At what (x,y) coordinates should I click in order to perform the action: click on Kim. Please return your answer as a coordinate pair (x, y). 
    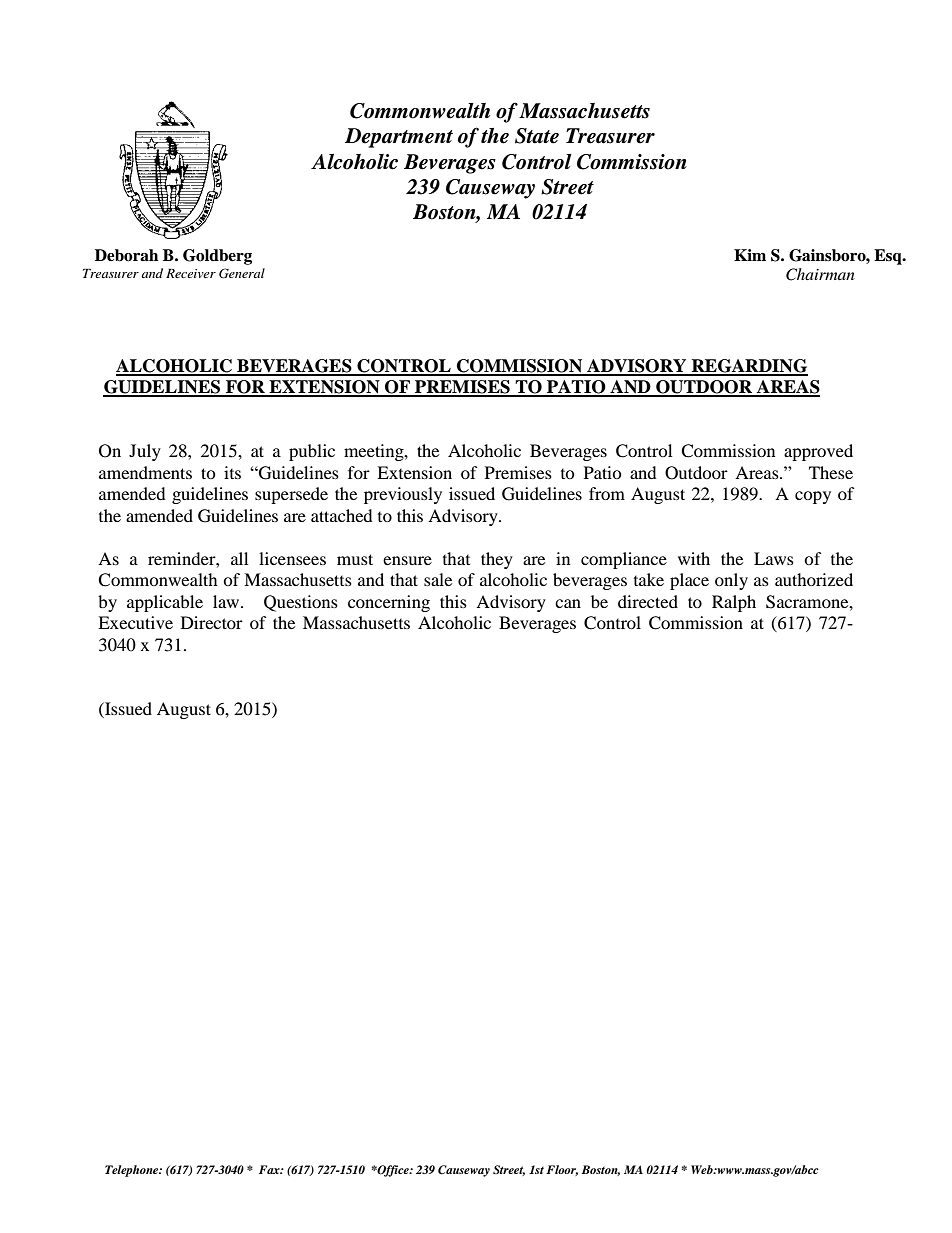
    Looking at the image, I should click on (750, 255).
